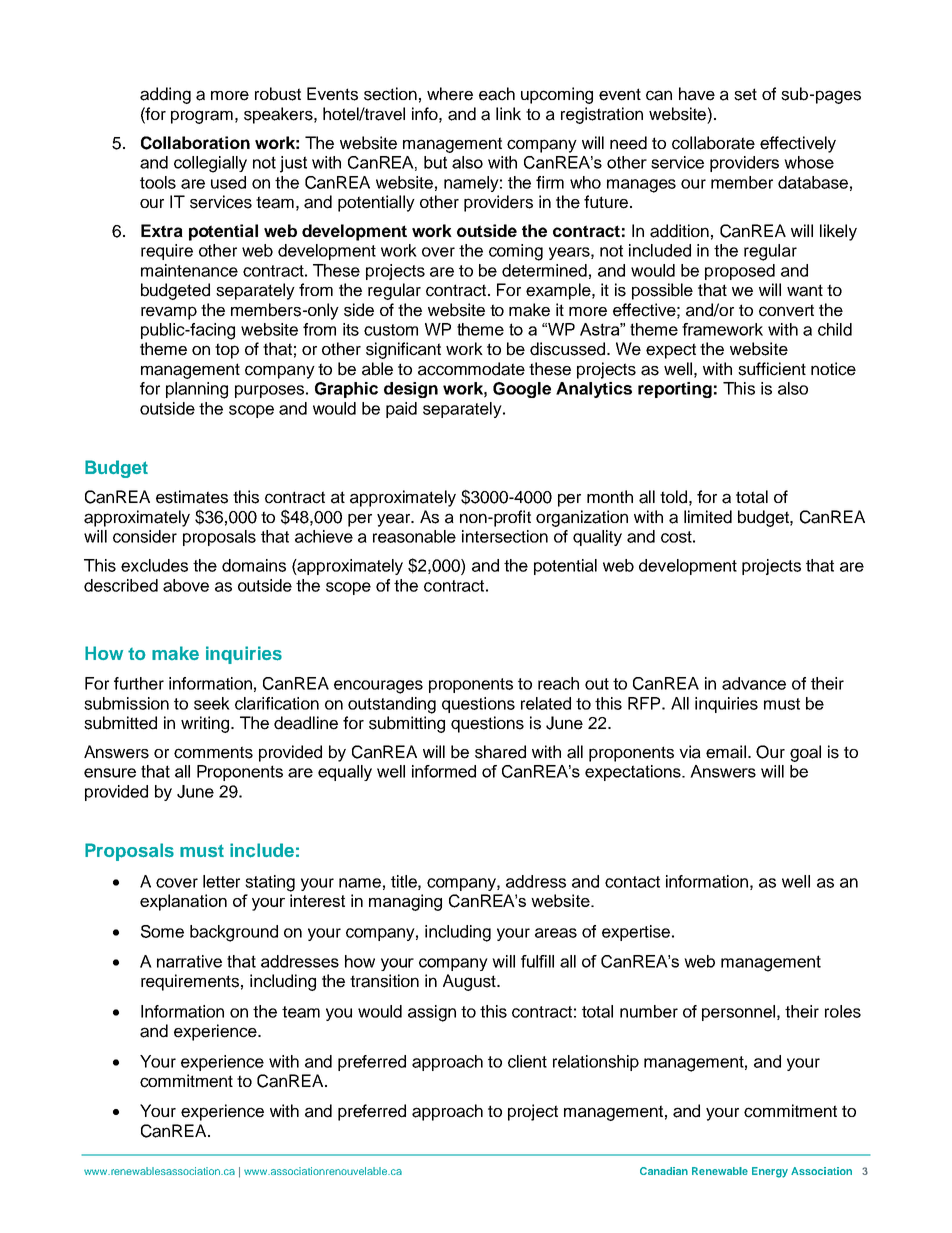 The width and height of the document is (952, 1233). I want to click on shared, so click(500, 752).
